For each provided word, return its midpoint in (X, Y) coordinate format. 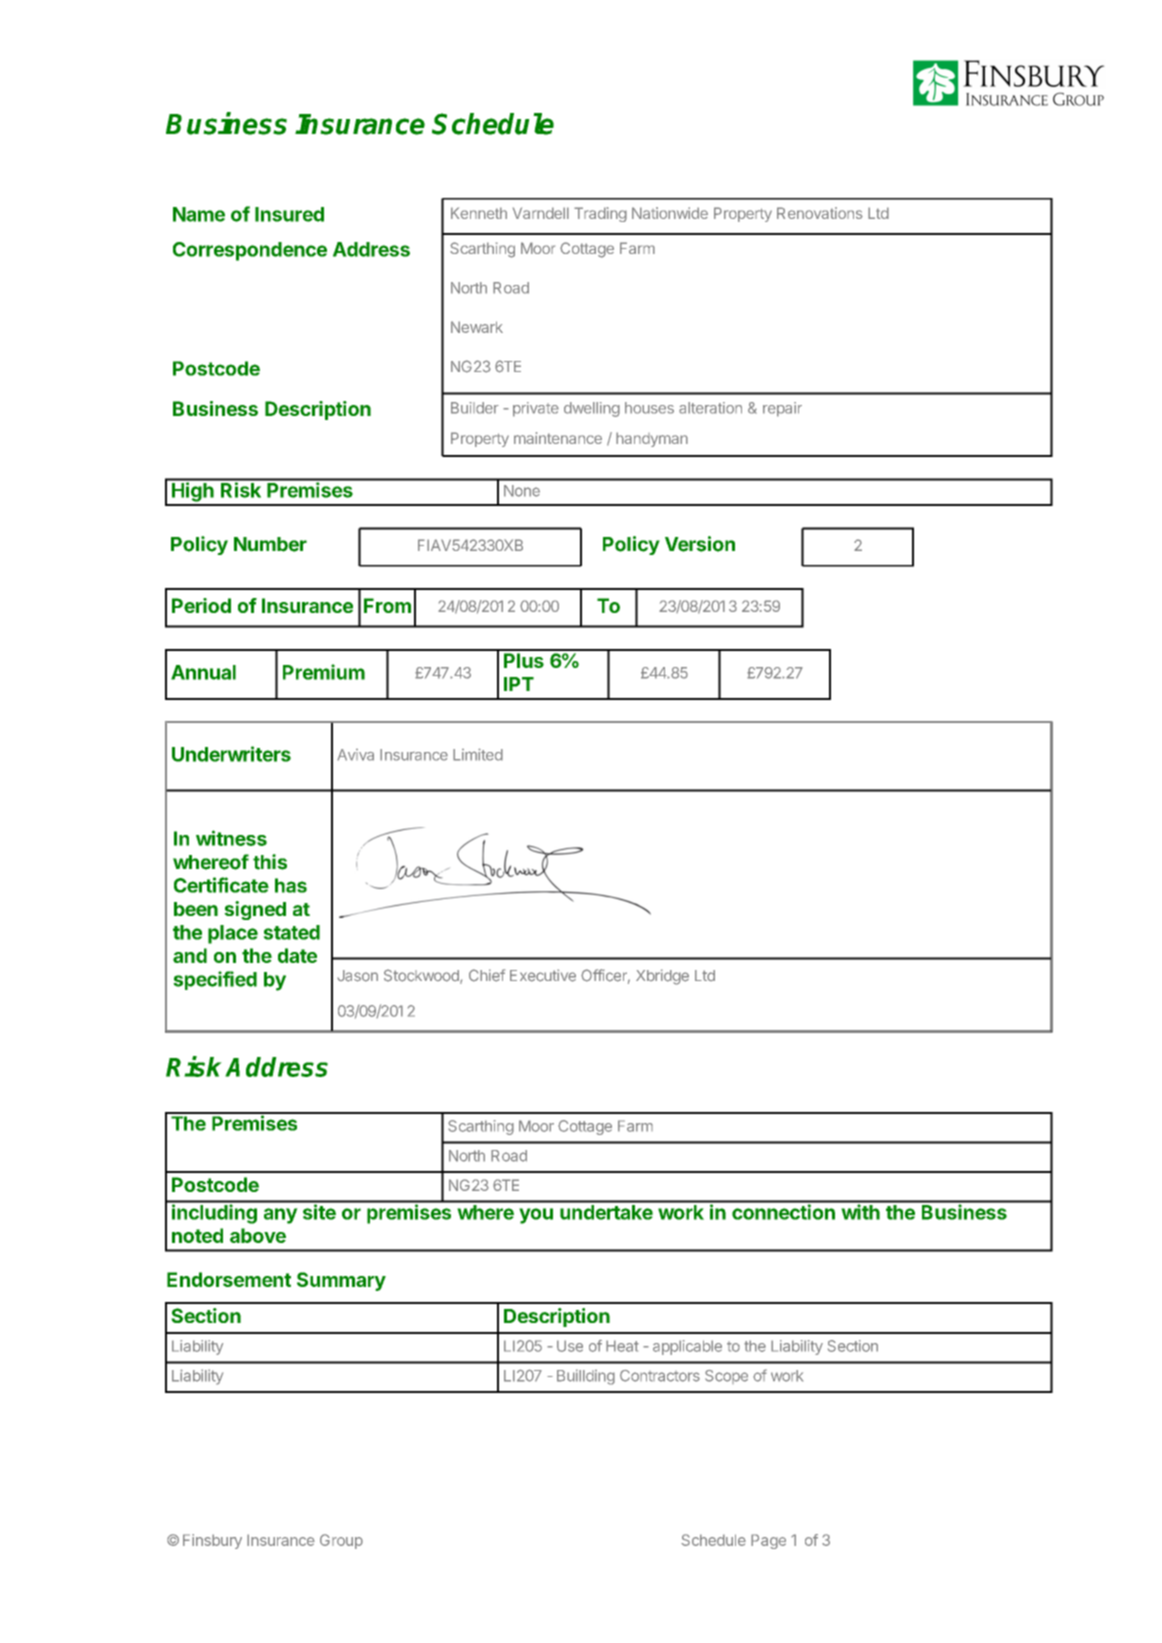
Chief (487, 975)
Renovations (820, 213)
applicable (687, 1347)
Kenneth (479, 213)
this (270, 862)
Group (341, 1541)
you (536, 1216)
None (522, 491)
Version (700, 544)
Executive (543, 975)
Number (270, 544)
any (281, 1216)
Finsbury (212, 1541)
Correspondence (250, 251)
